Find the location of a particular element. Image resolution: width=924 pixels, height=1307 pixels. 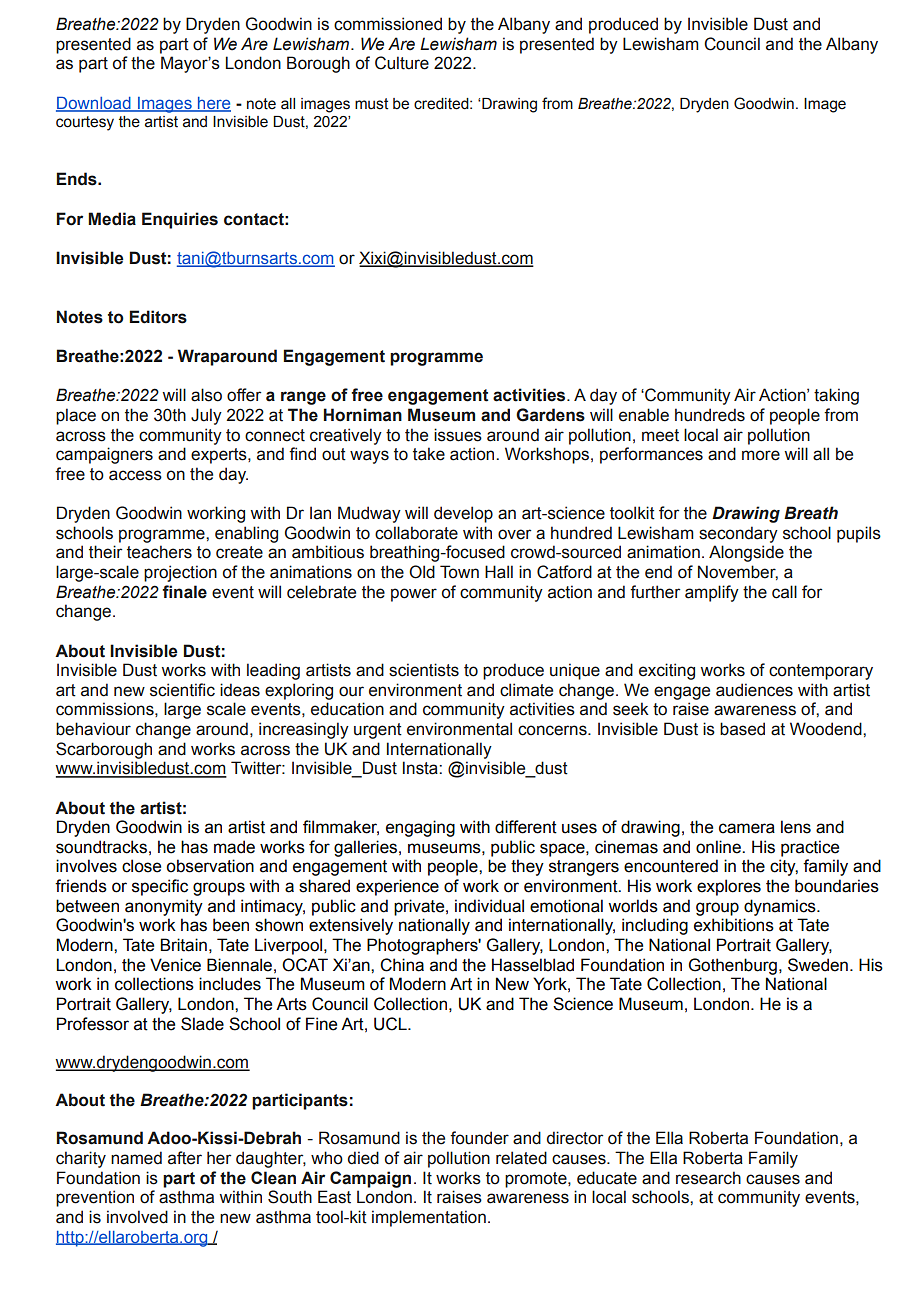

Venice is located at coordinates (175, 965).
